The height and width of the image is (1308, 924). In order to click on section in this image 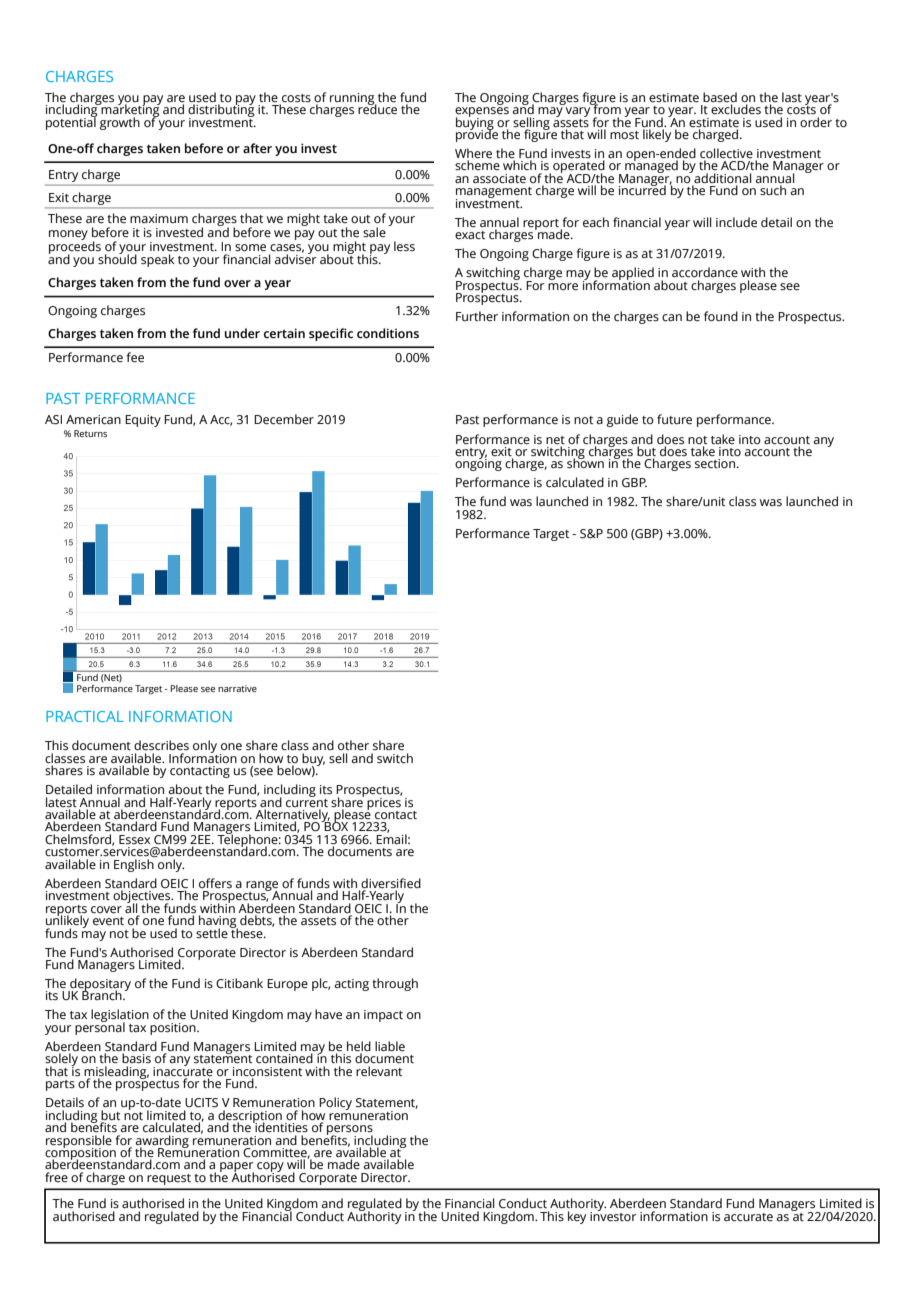, I will do `click(716, 463)`.
